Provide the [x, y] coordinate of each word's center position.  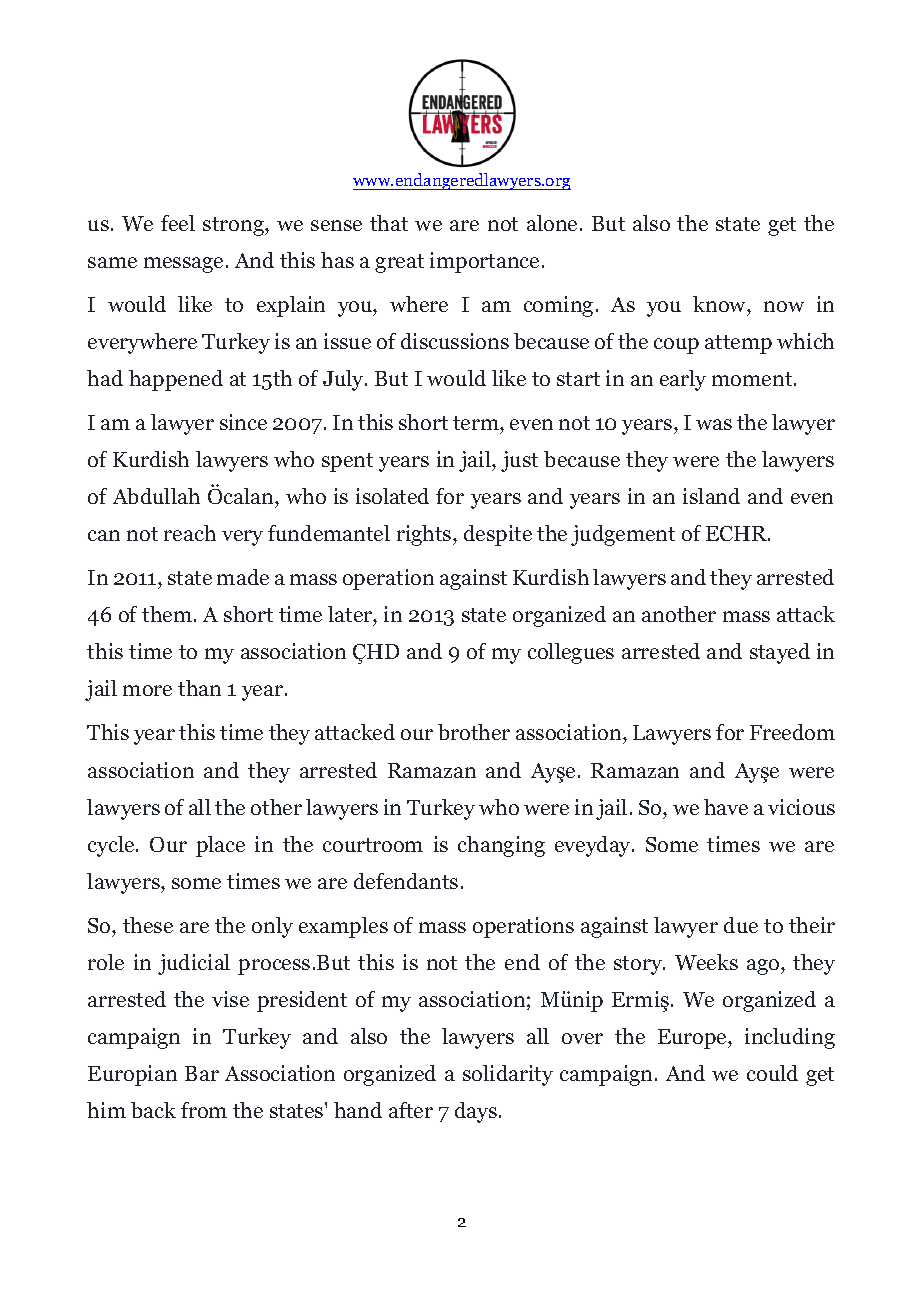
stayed [780, 653]
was [714, 424]
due [741, 925]
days [476, 1112]
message [183, 265]
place [220, 846]
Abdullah [156, 496]
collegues [571, 653]
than [199, 688]
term [477, 423]
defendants [406, 881]
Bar [202, 1073]
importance [484, 262]
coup [676, 346]
